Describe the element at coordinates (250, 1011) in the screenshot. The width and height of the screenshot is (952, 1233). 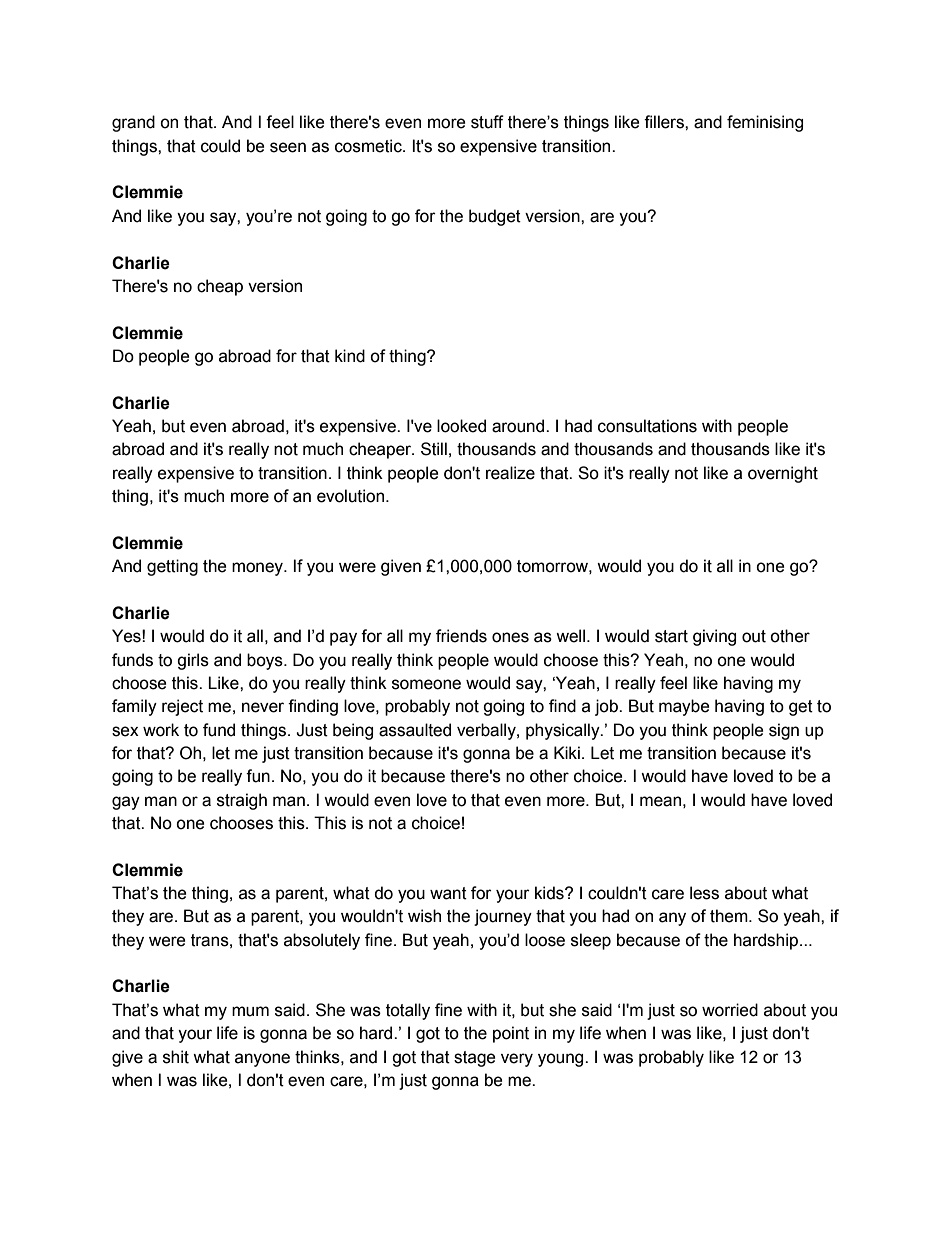
I see `mum` at that location.
